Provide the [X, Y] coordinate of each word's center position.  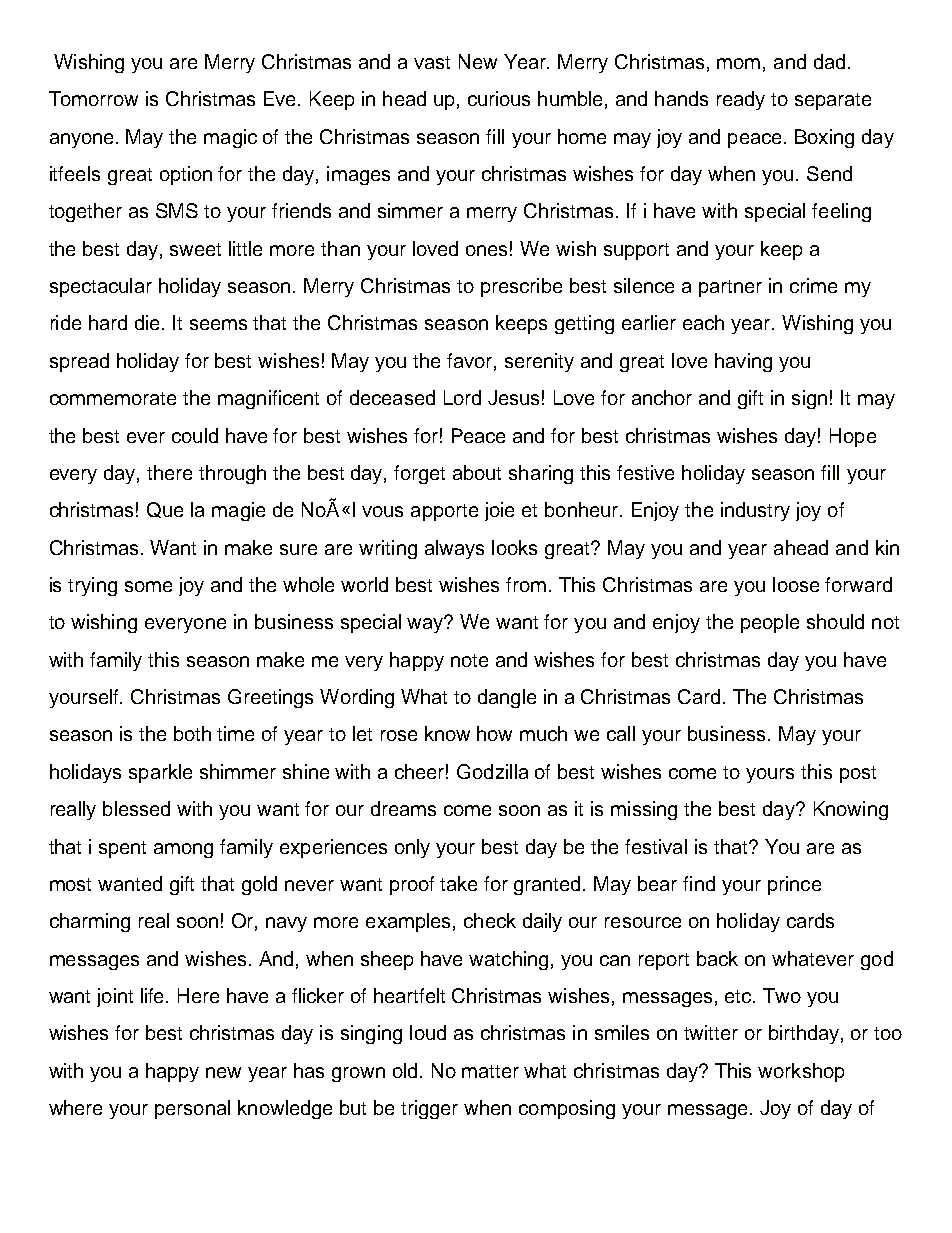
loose [796, 584]
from [526, 584]
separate [833, 101]
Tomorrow [93, 98]
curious [499, 98]
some [148, 586]
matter [490, 1071]
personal [192, 1109]
